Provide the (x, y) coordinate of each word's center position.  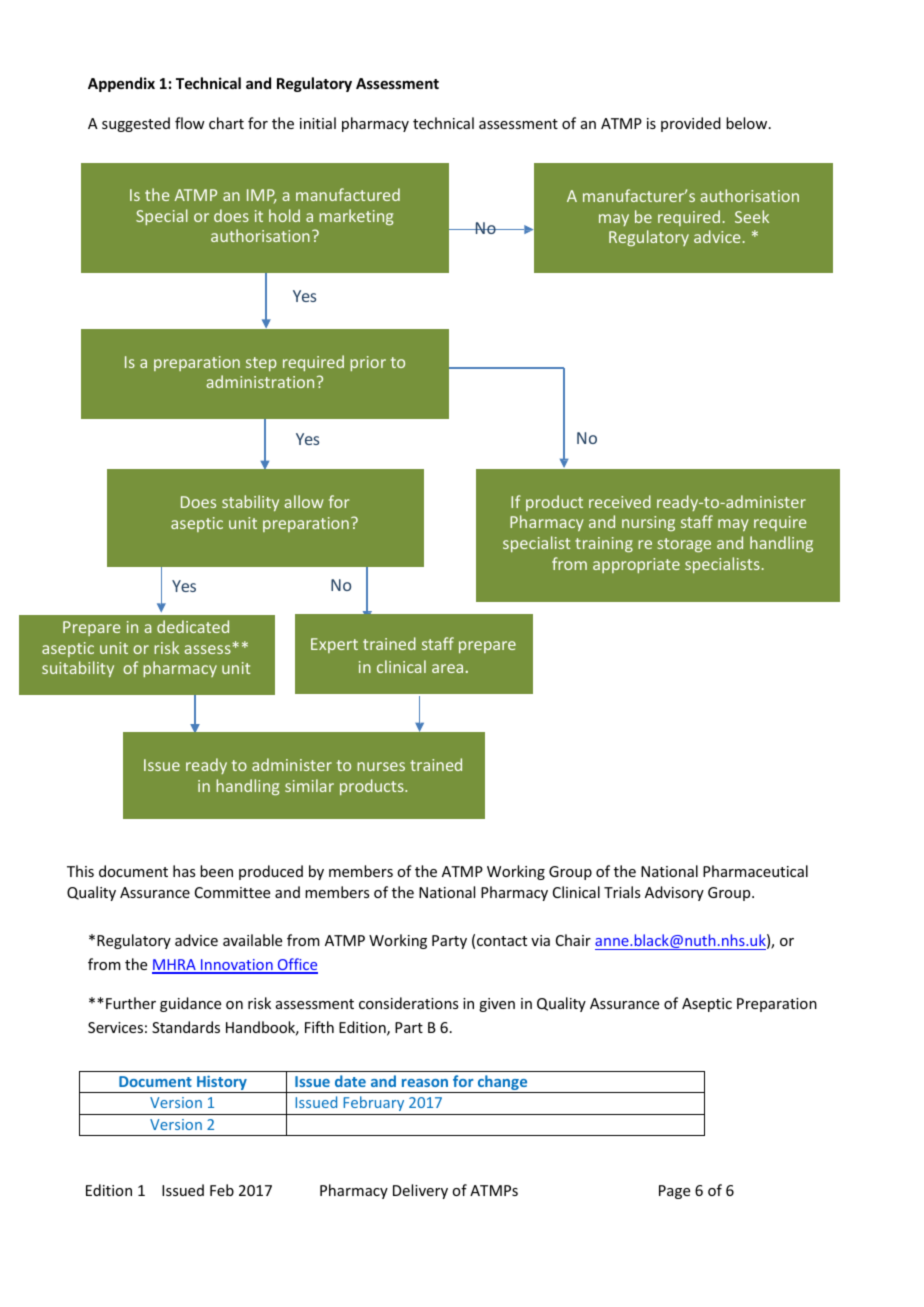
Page (674, 1192)
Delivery (420, 1191)
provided (691, 124)
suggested (136, 124)
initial (318, 123)
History (222, 1084)
